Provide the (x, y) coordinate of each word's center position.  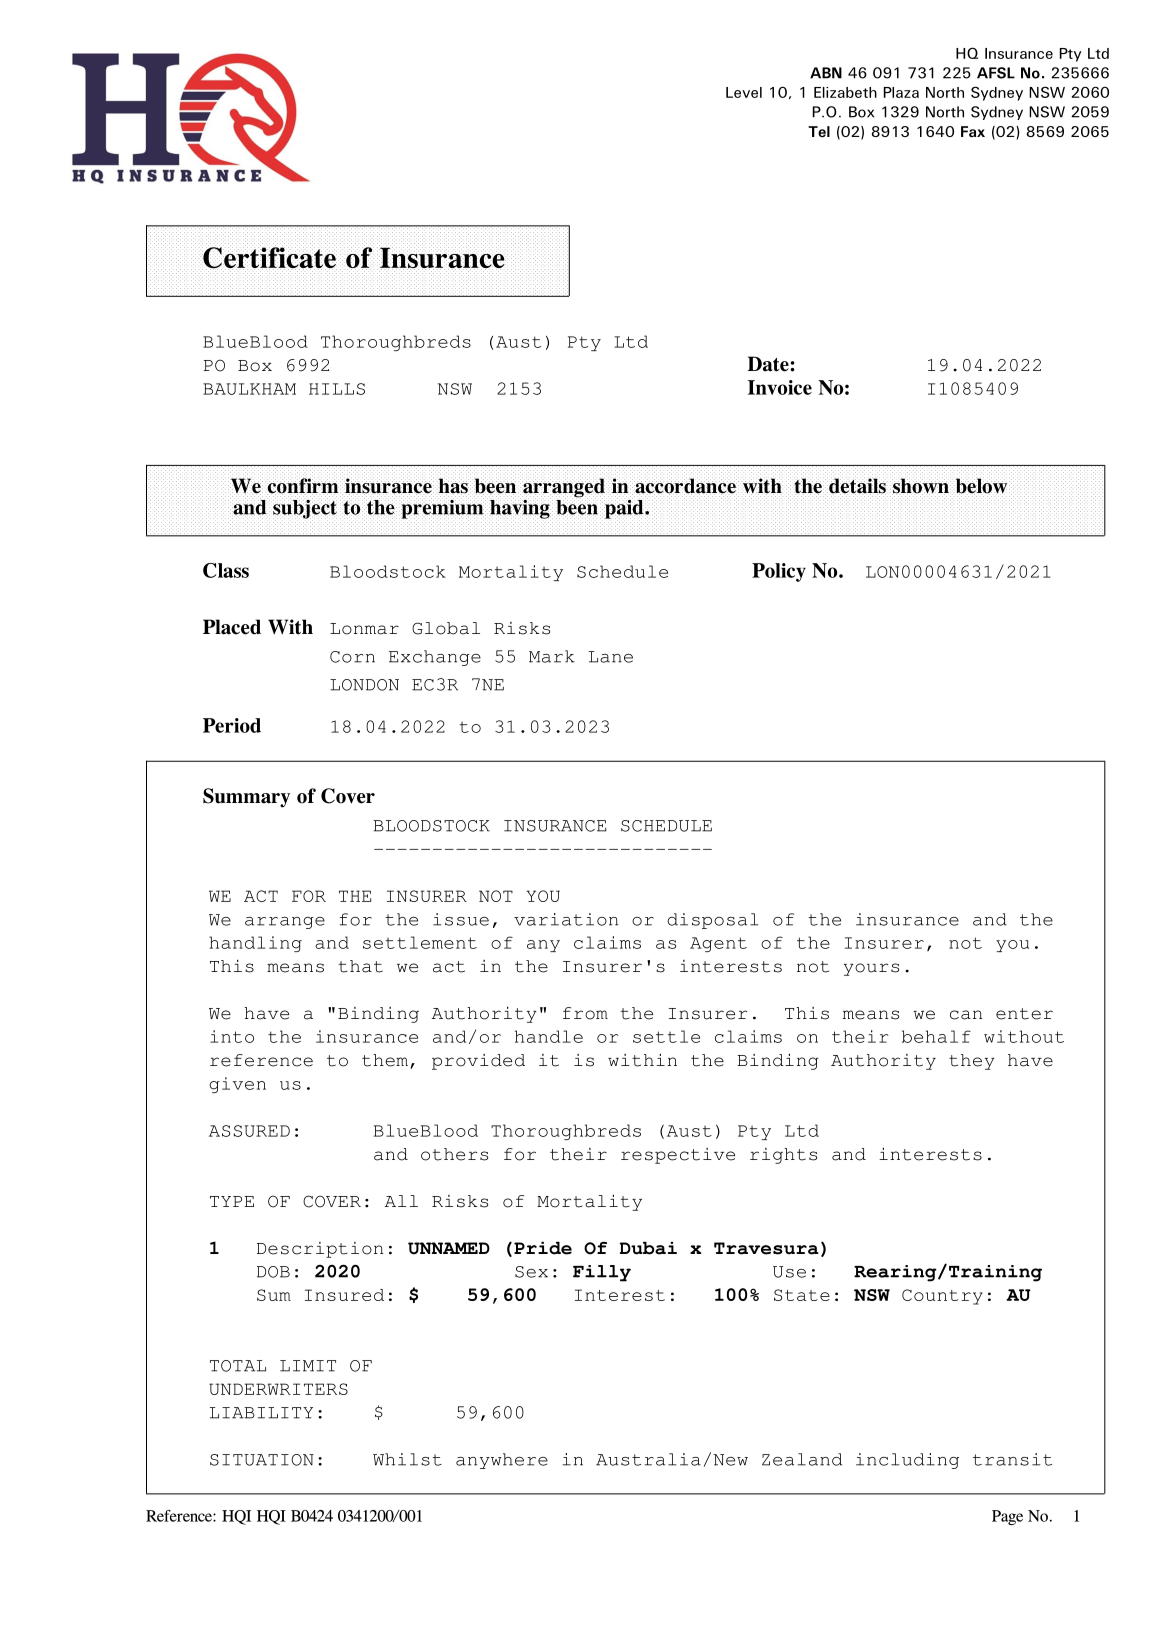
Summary (246, 798)
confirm (304, 486)
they (972, 1062)
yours (871, 969)
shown (921, 486)
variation (566, 919)
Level (744, 92)
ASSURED (249, 1131)
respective (678, 1156)
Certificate (269, 257)
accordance (686, 486)
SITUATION (262, 1460)
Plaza (901, 92)
